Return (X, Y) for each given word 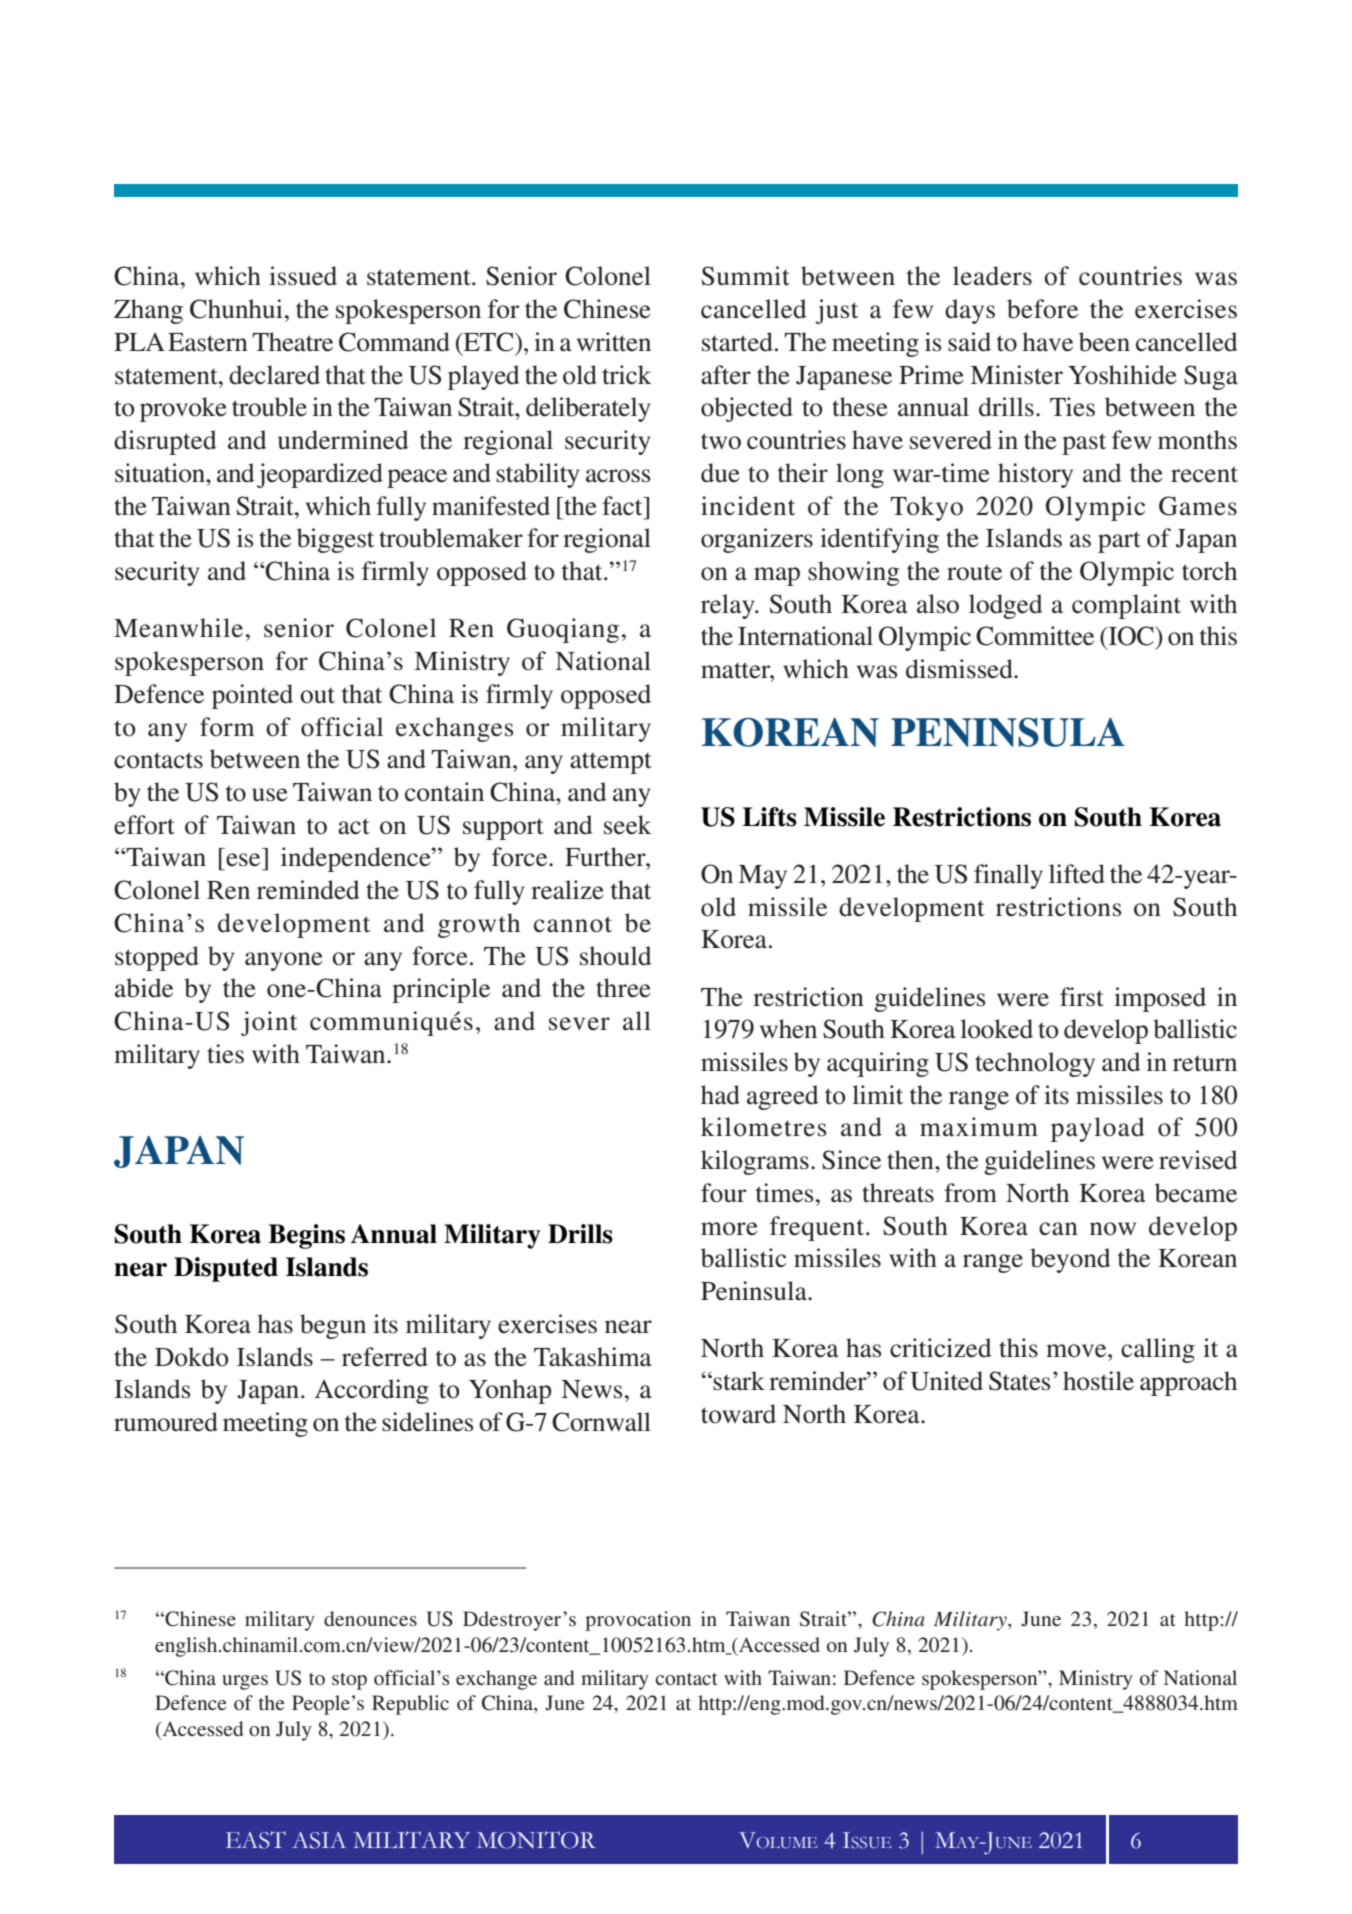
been (1104, 342)
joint (269, 1023)
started (737, 342)
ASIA (319, 1840)
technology (1035, 1064)
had (720, 1095)
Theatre (292, 342)
